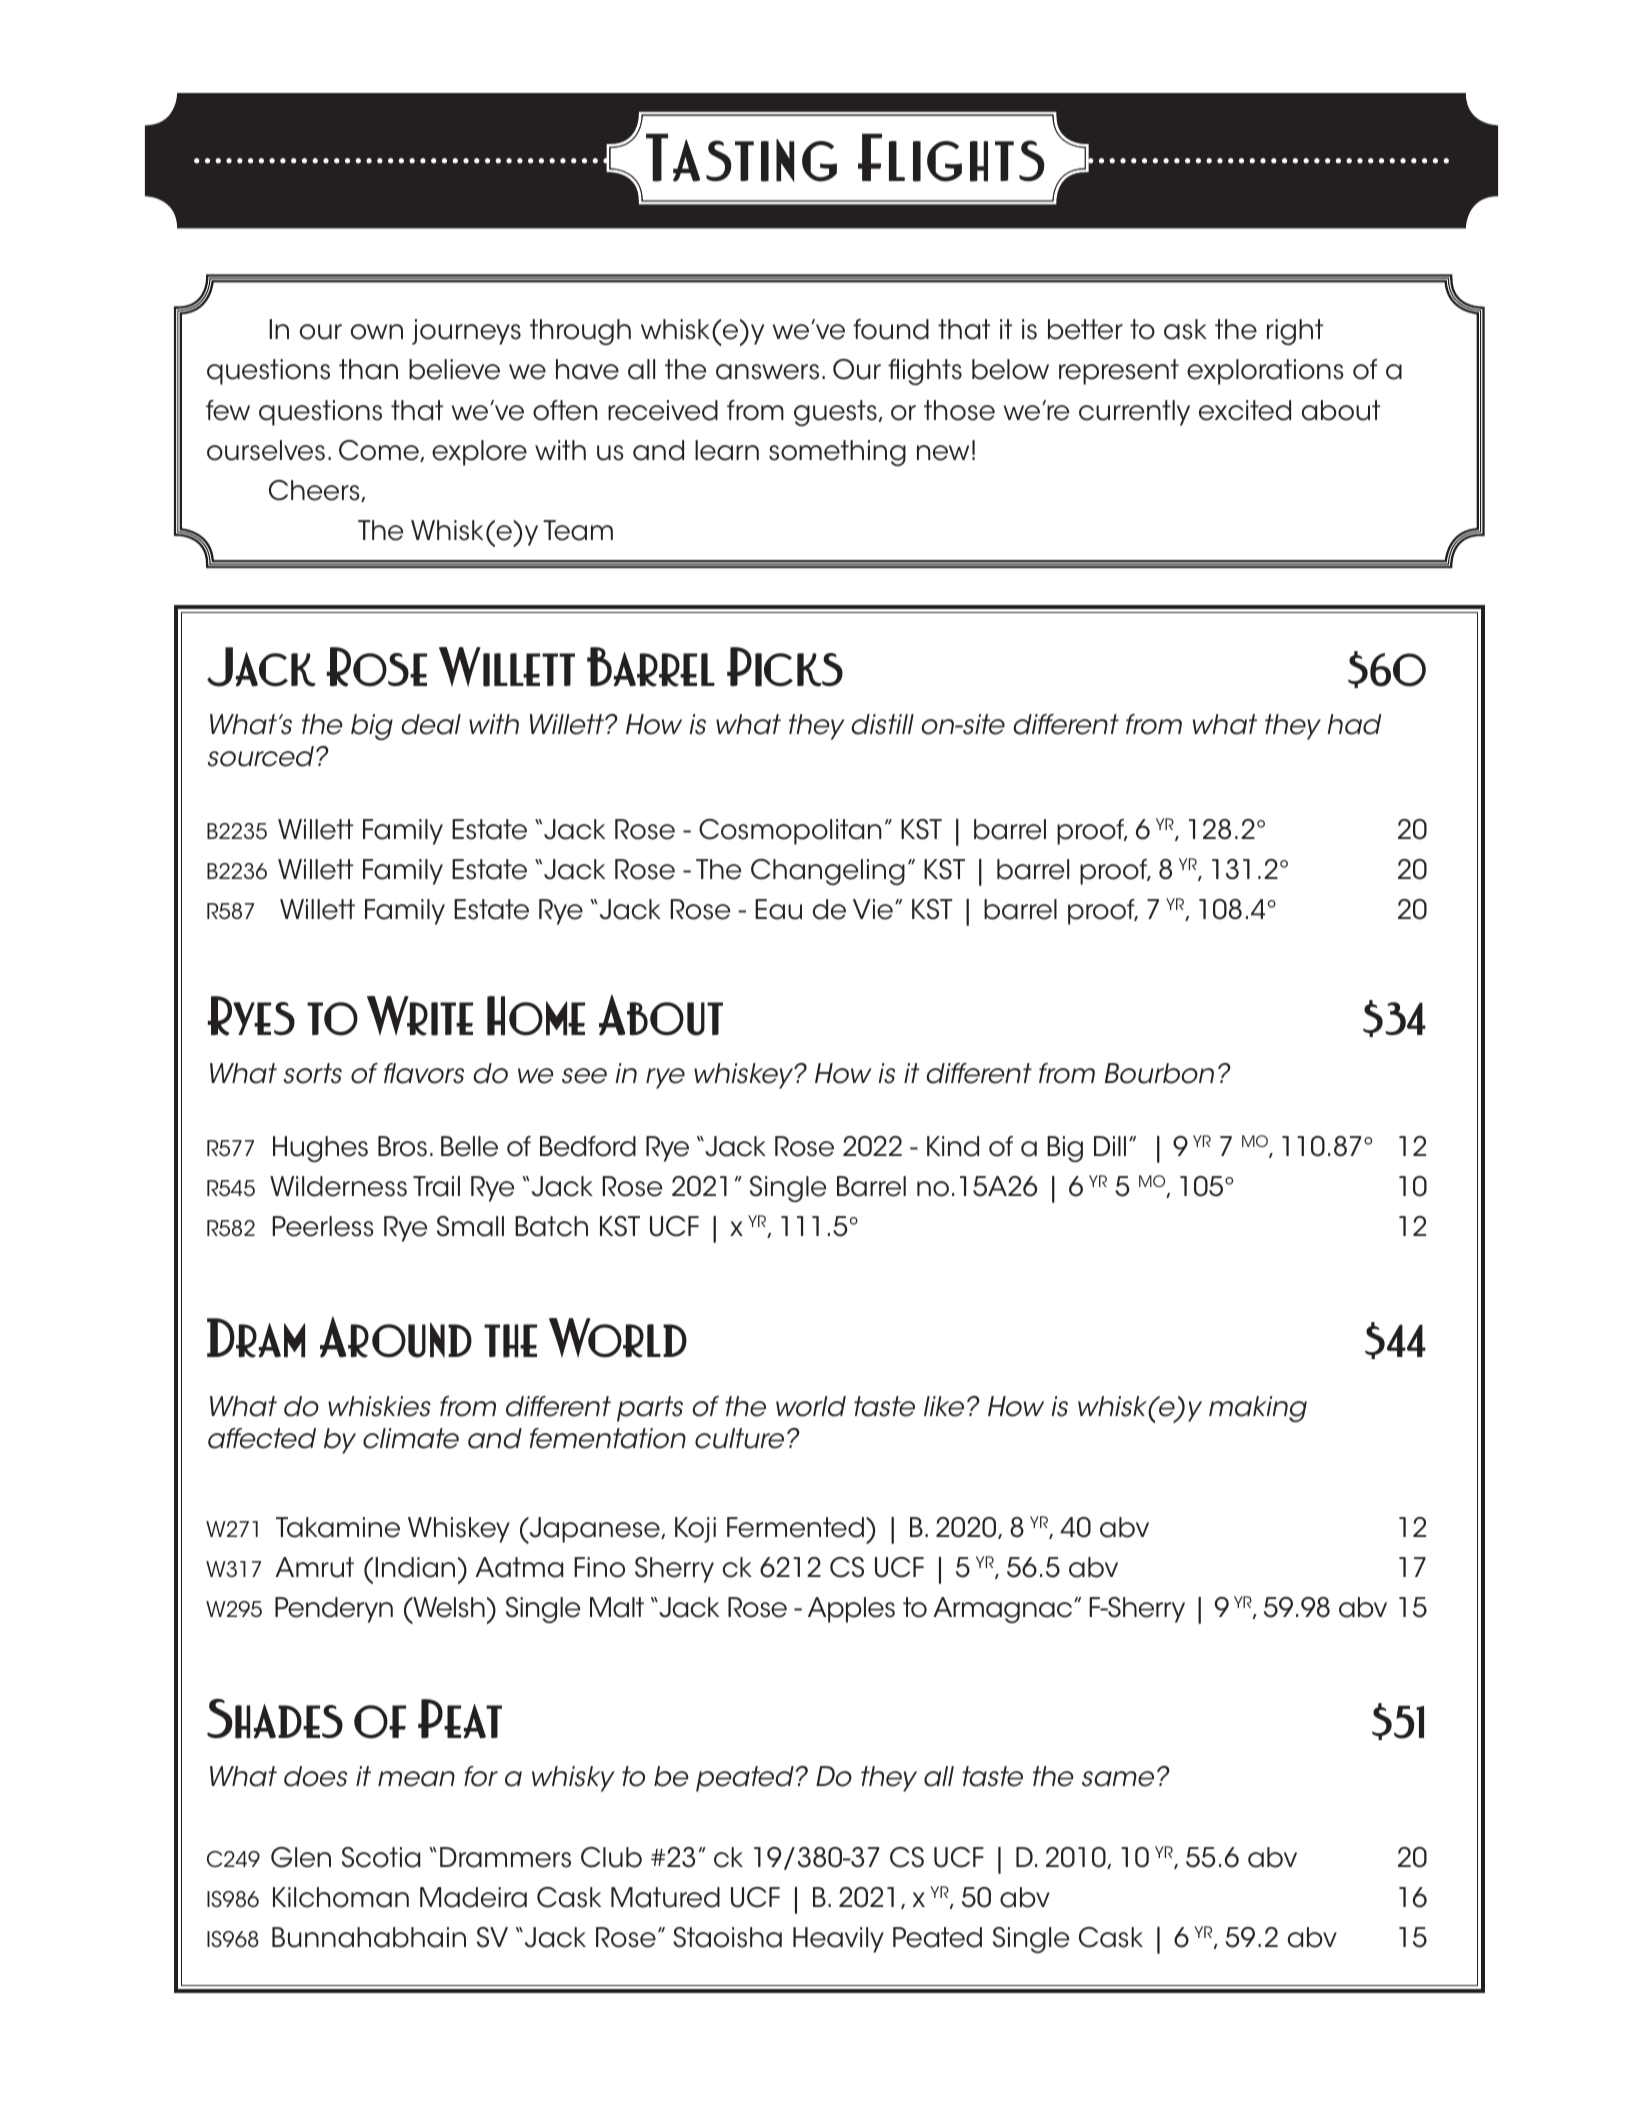  I want to click on Tasting, so click(741, 157).
